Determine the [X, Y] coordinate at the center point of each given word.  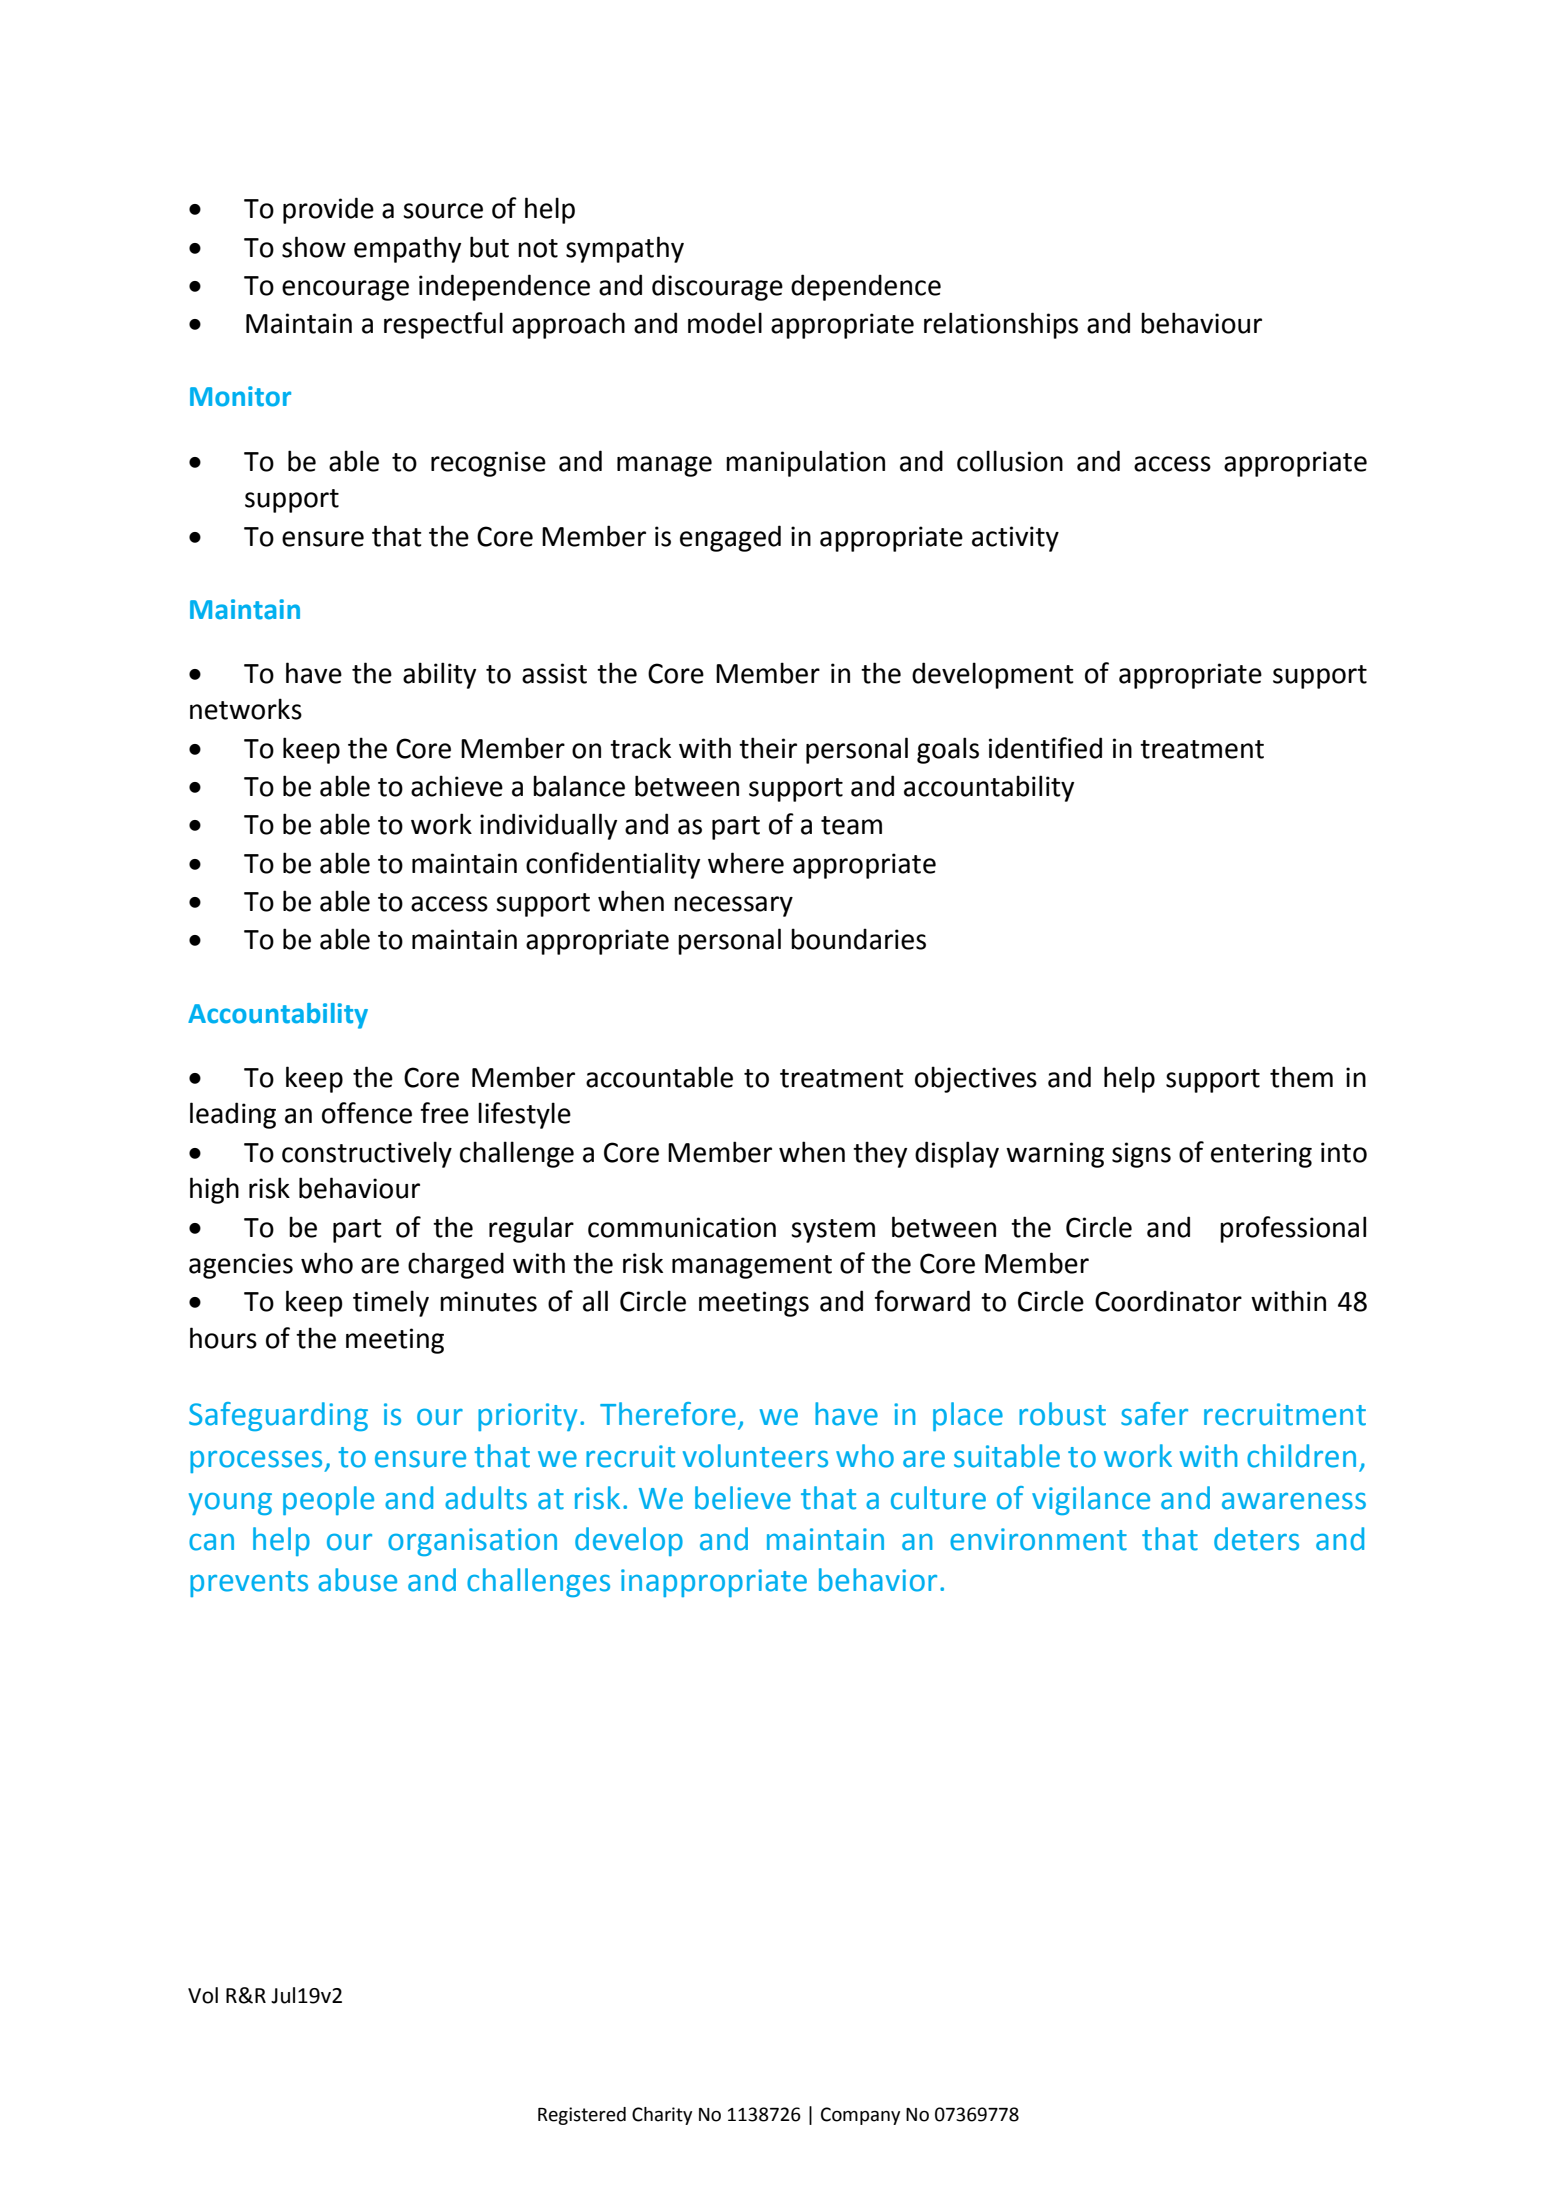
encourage [345, 290]
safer [1154, 1414]
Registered [582, 2116]
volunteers [755, 1456]
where [746, 863]
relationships [1001, 325]
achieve [457, 786]
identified [1045, 748]
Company [860, 2116]
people [328, 1500]
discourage [717, 287]
